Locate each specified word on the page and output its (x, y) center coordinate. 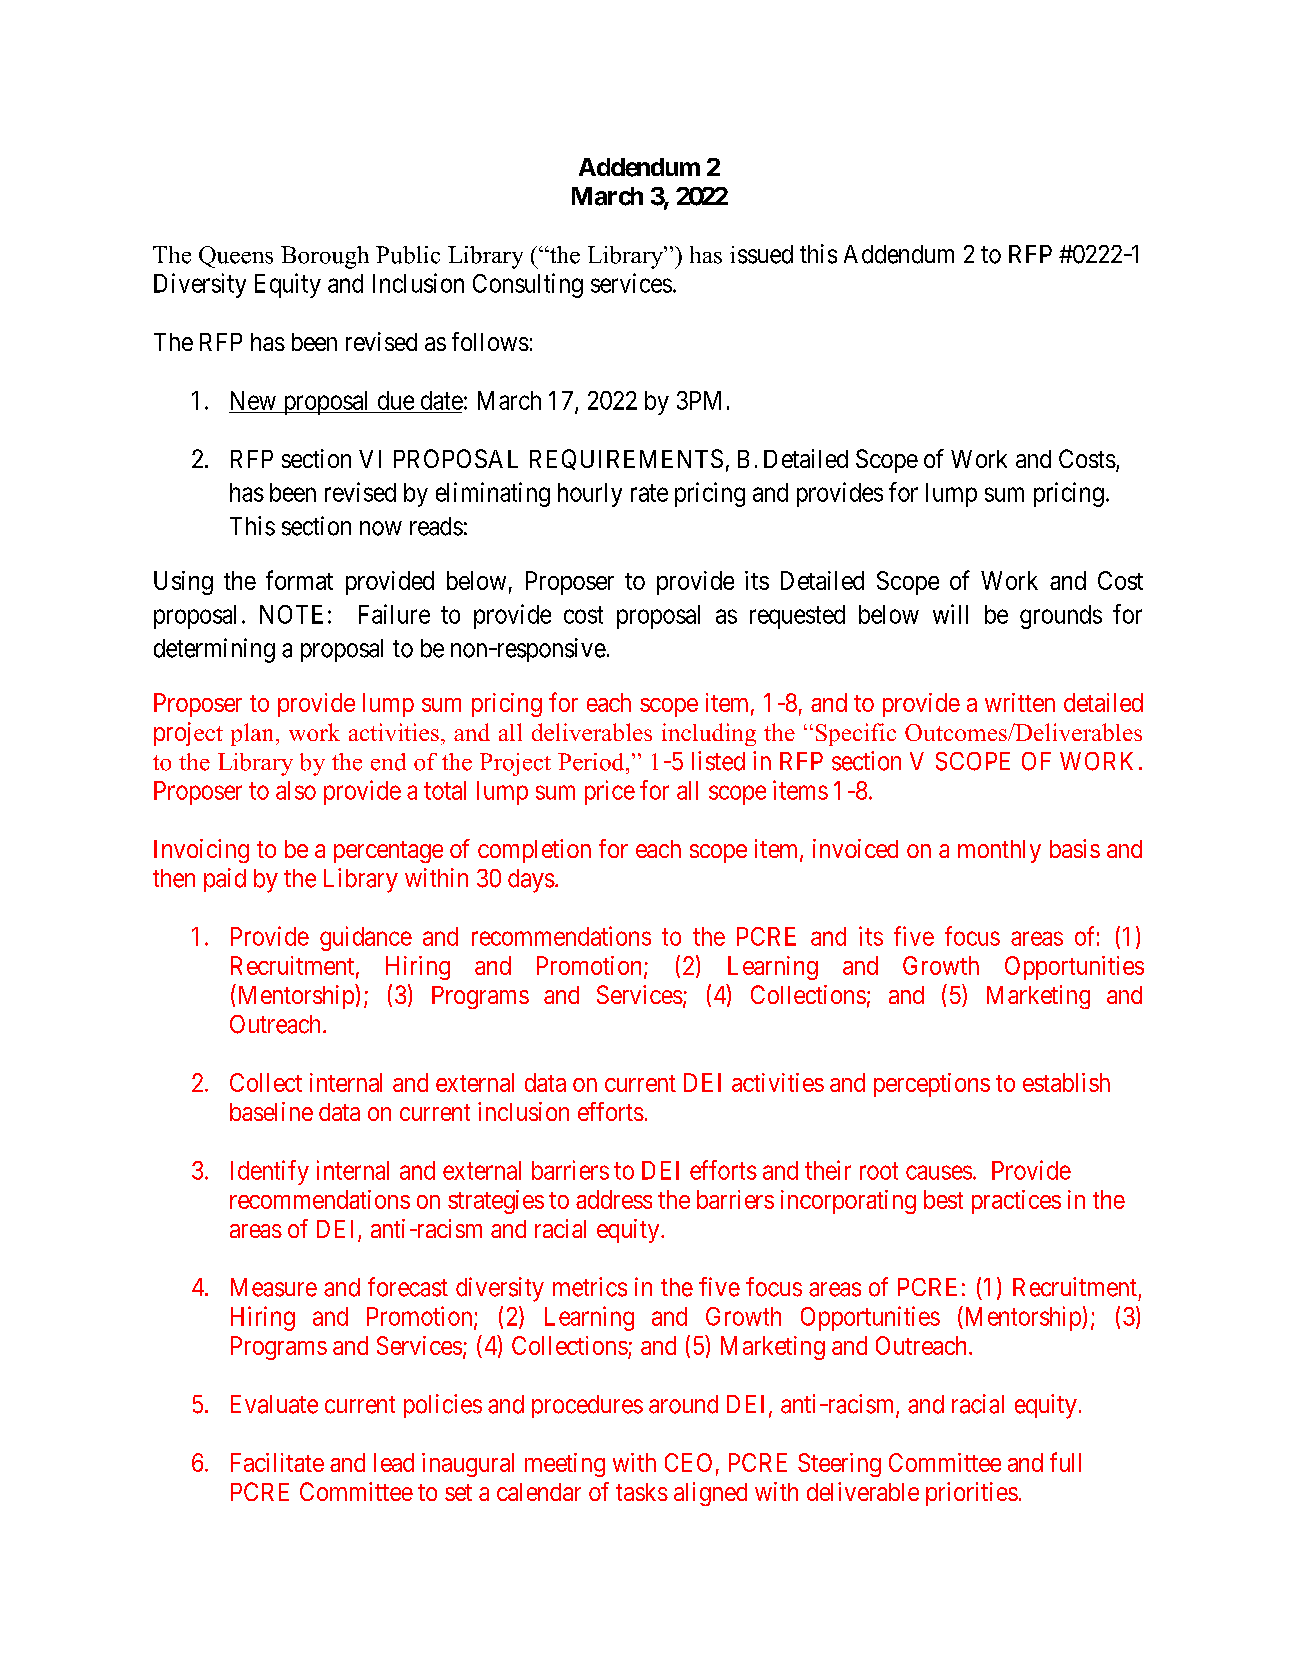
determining (214, 650)
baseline (271, 1111)
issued (761, 254)
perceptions (932, 1085)
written (1020, 702)
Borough (325, 257)
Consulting (528, 285)
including (709, 734)
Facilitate (277, 1462)
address (614, 1199)
